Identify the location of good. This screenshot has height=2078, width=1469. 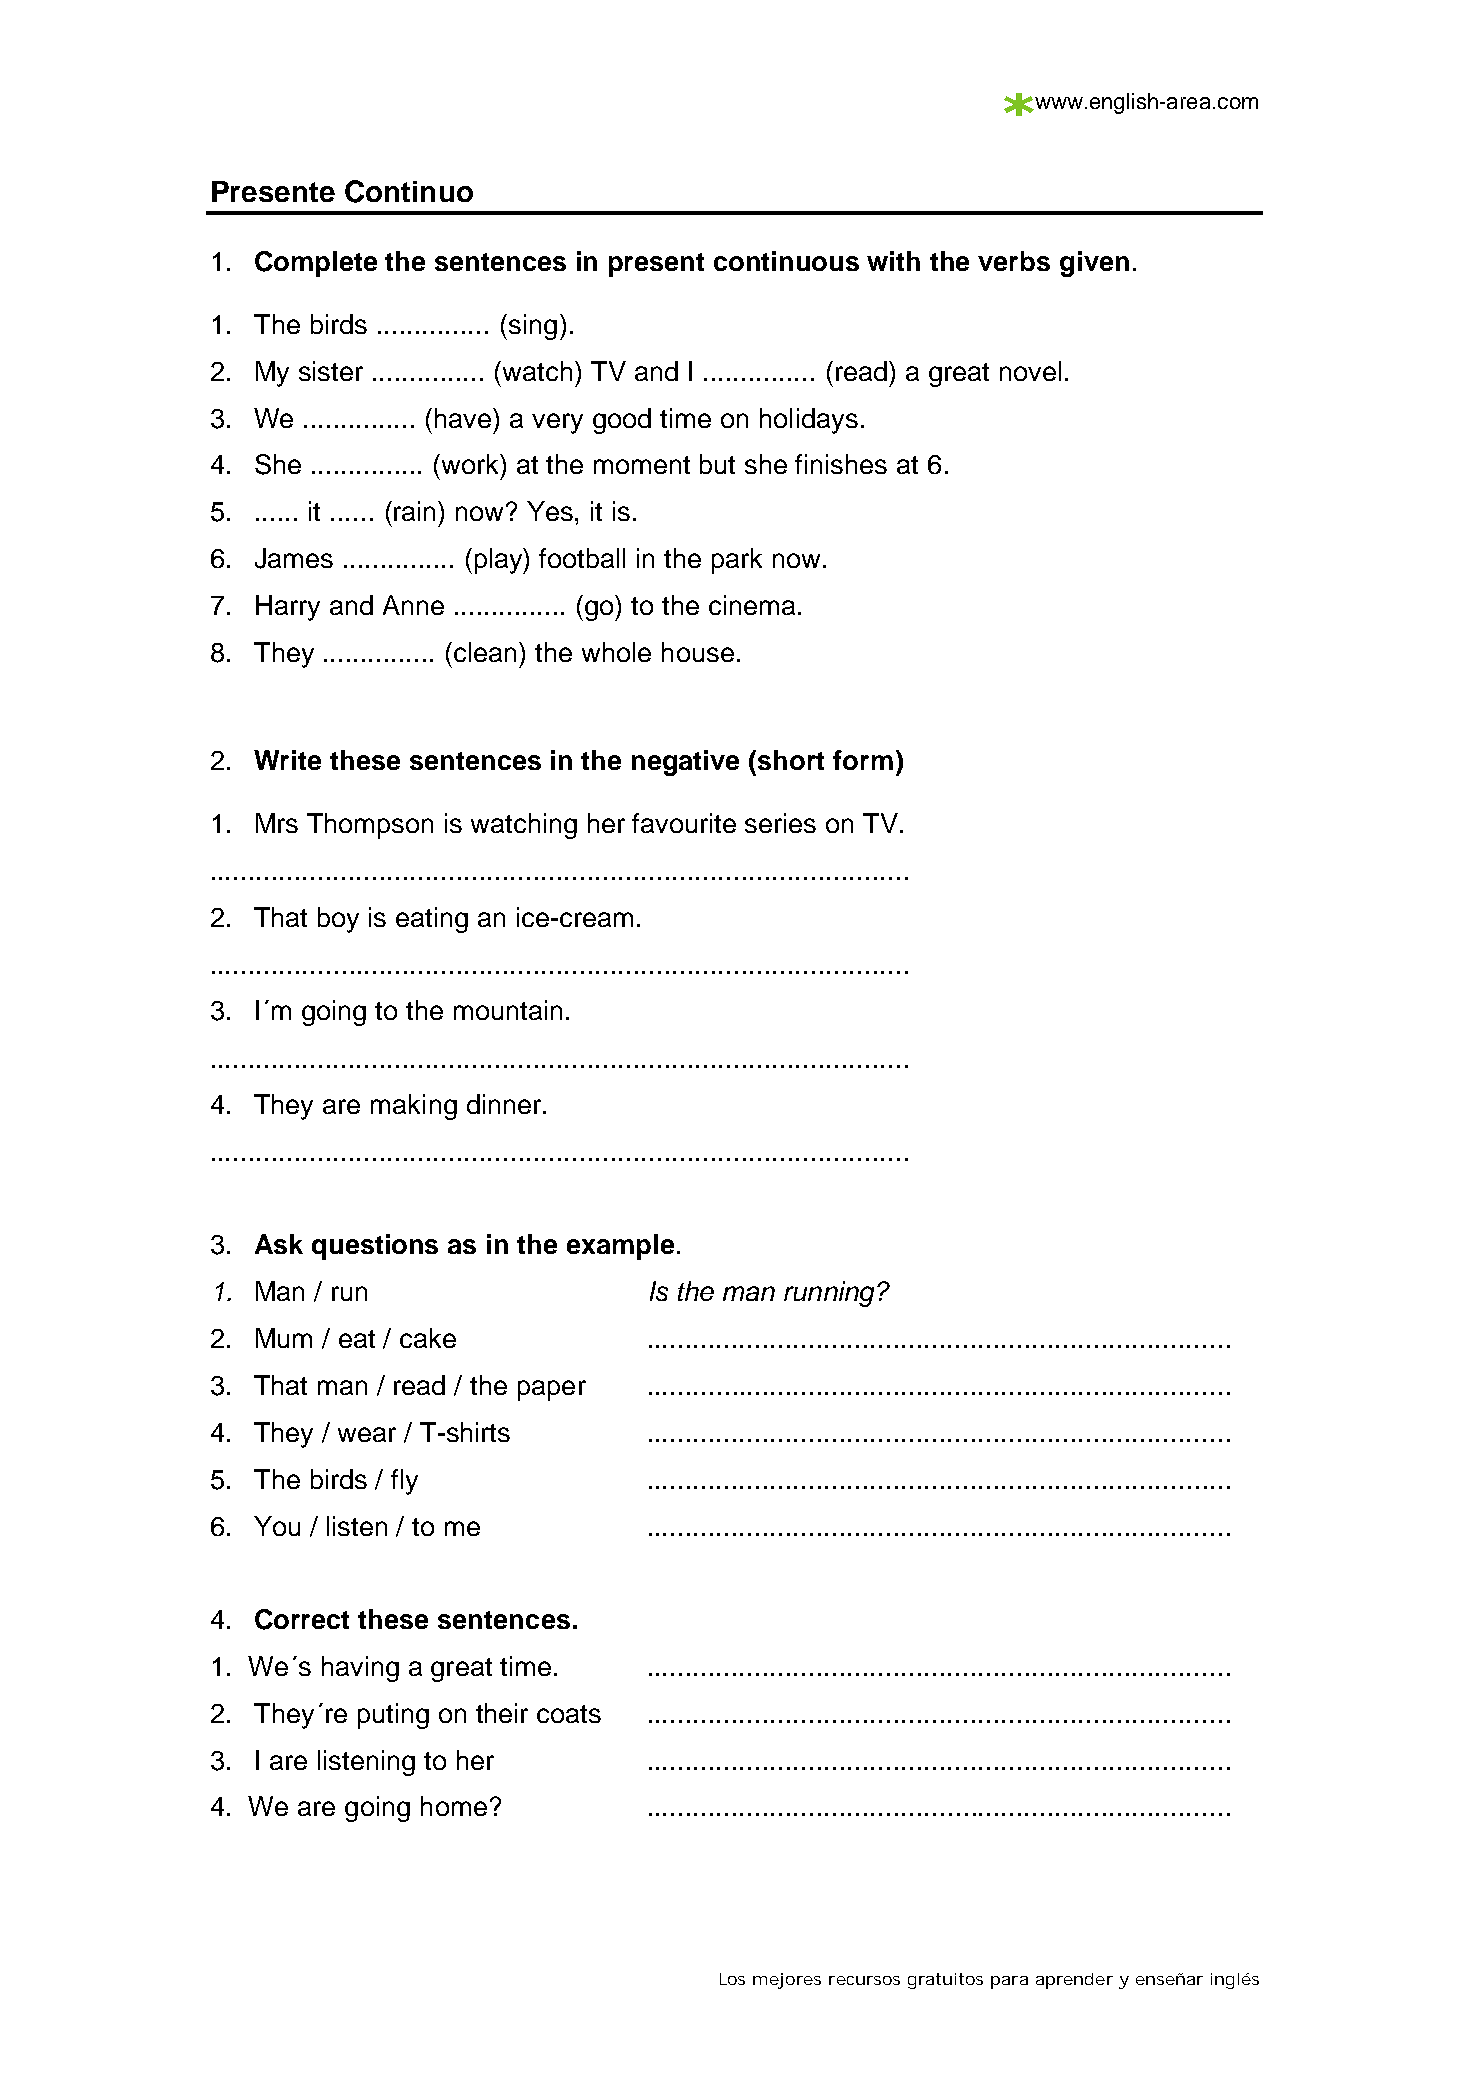
(622, 421).
